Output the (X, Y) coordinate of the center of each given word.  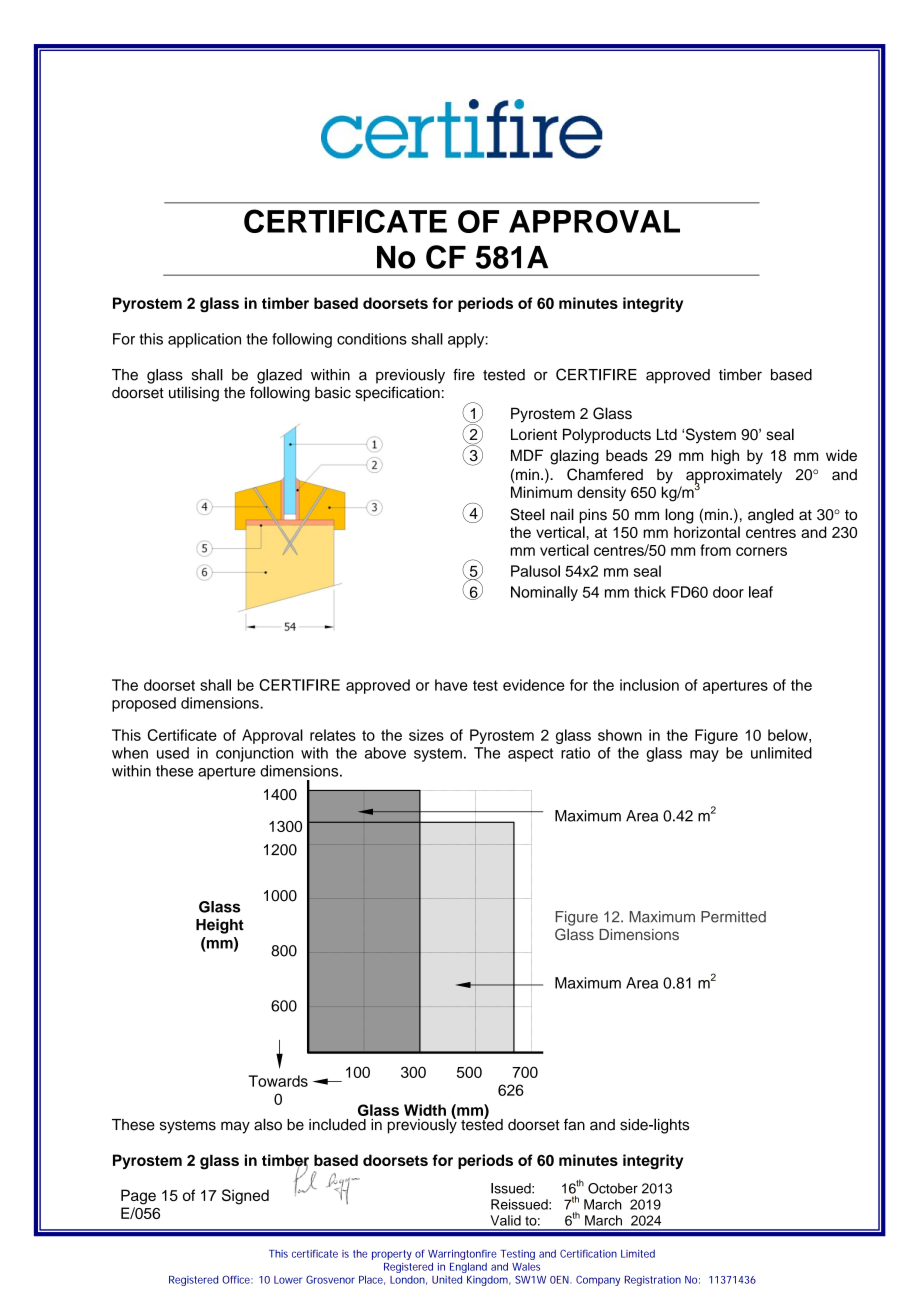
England (468, 1269)
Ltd (667, 434)
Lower (288, 1280)
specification (398, 394)
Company (598, 1280)
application (204, 340)
